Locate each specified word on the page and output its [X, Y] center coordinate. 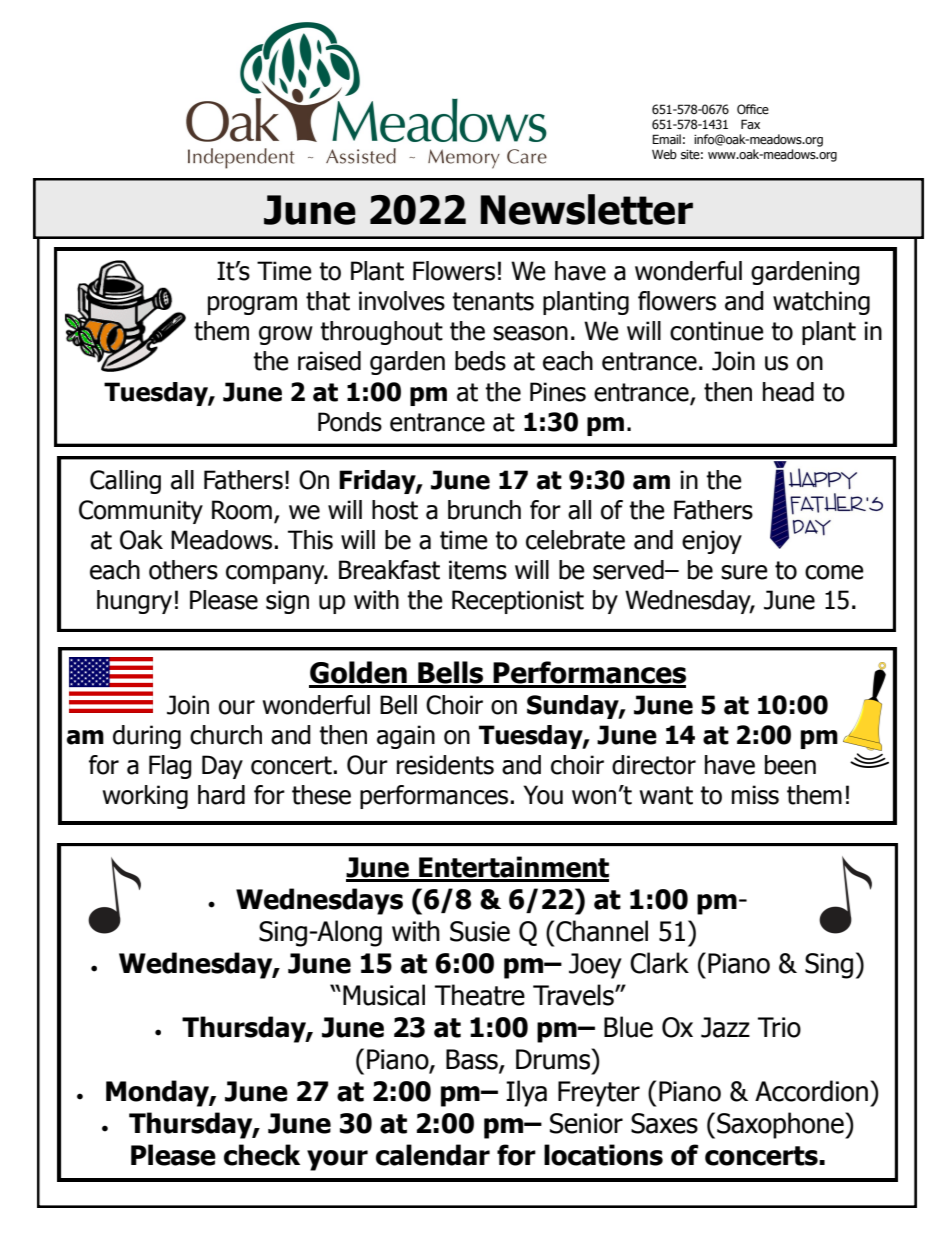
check [262, 1155]
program [252, 305]
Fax [750, 124]
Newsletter [587, 209]
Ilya [526, 1093]
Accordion [811, 1091]
